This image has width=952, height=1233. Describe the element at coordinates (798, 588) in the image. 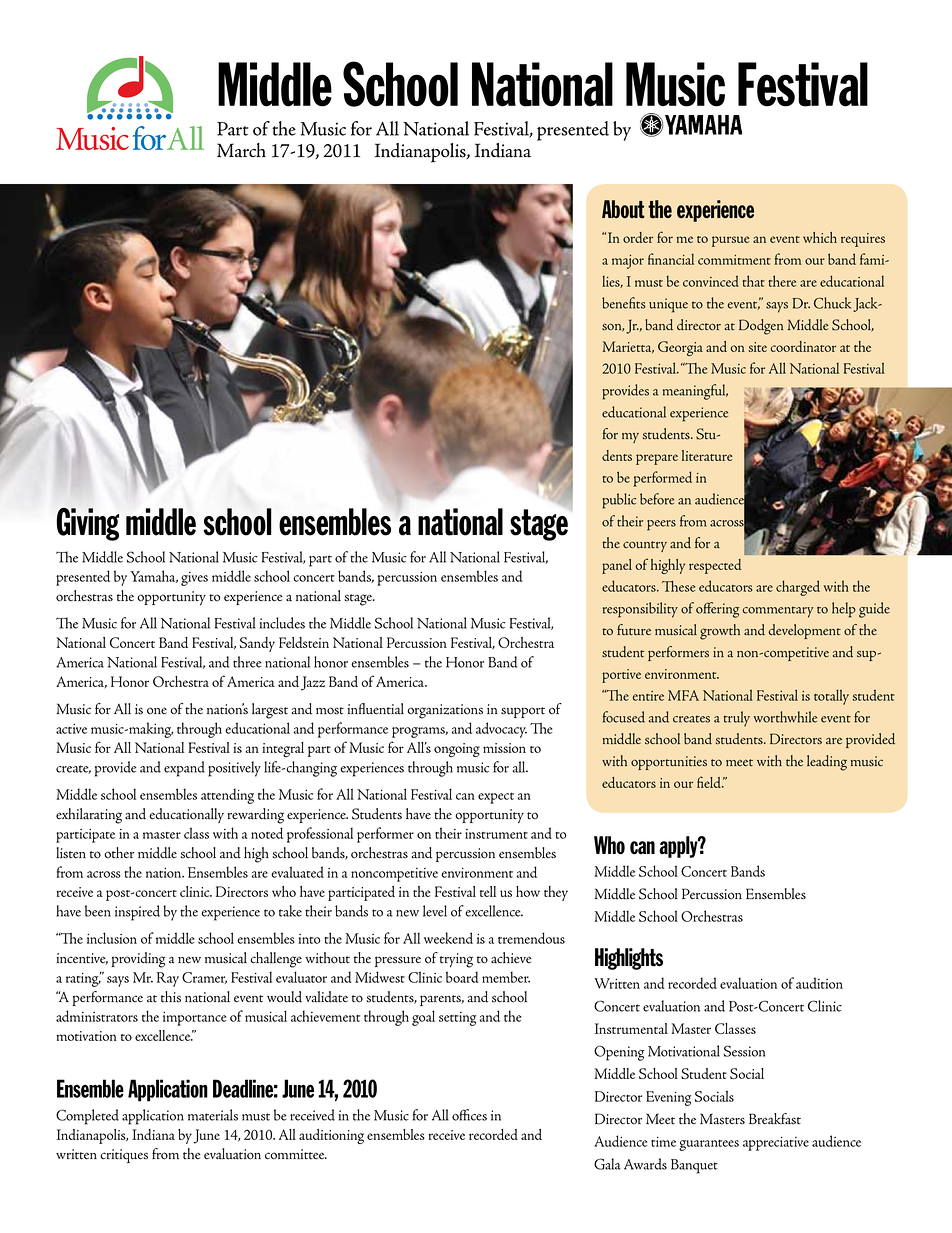

I see `charged` at that location.
